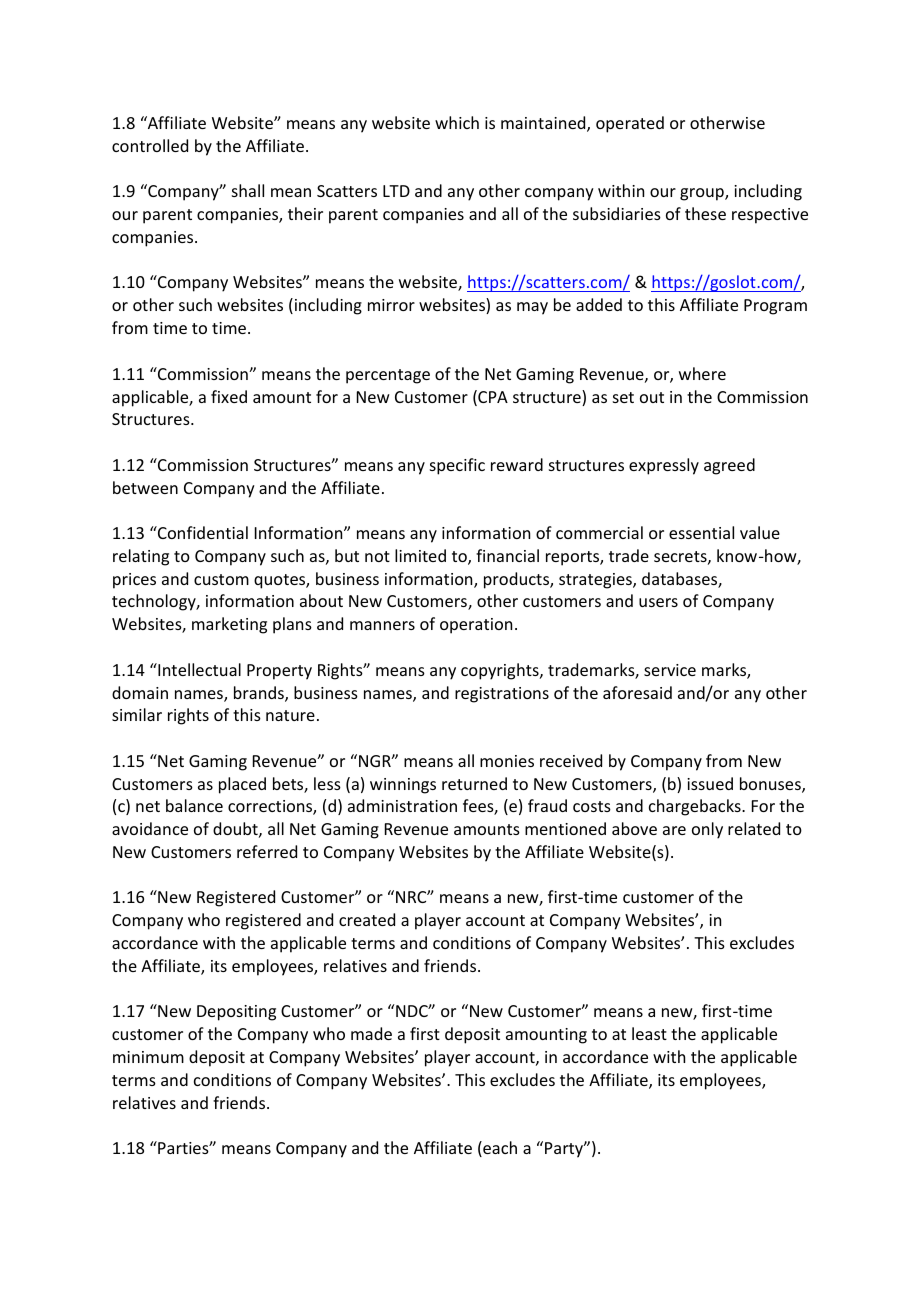 This screenshot has height=1309, width=924. Describe the element at coordinates (703, 194) in the screenshot. I see `group` at that location.
